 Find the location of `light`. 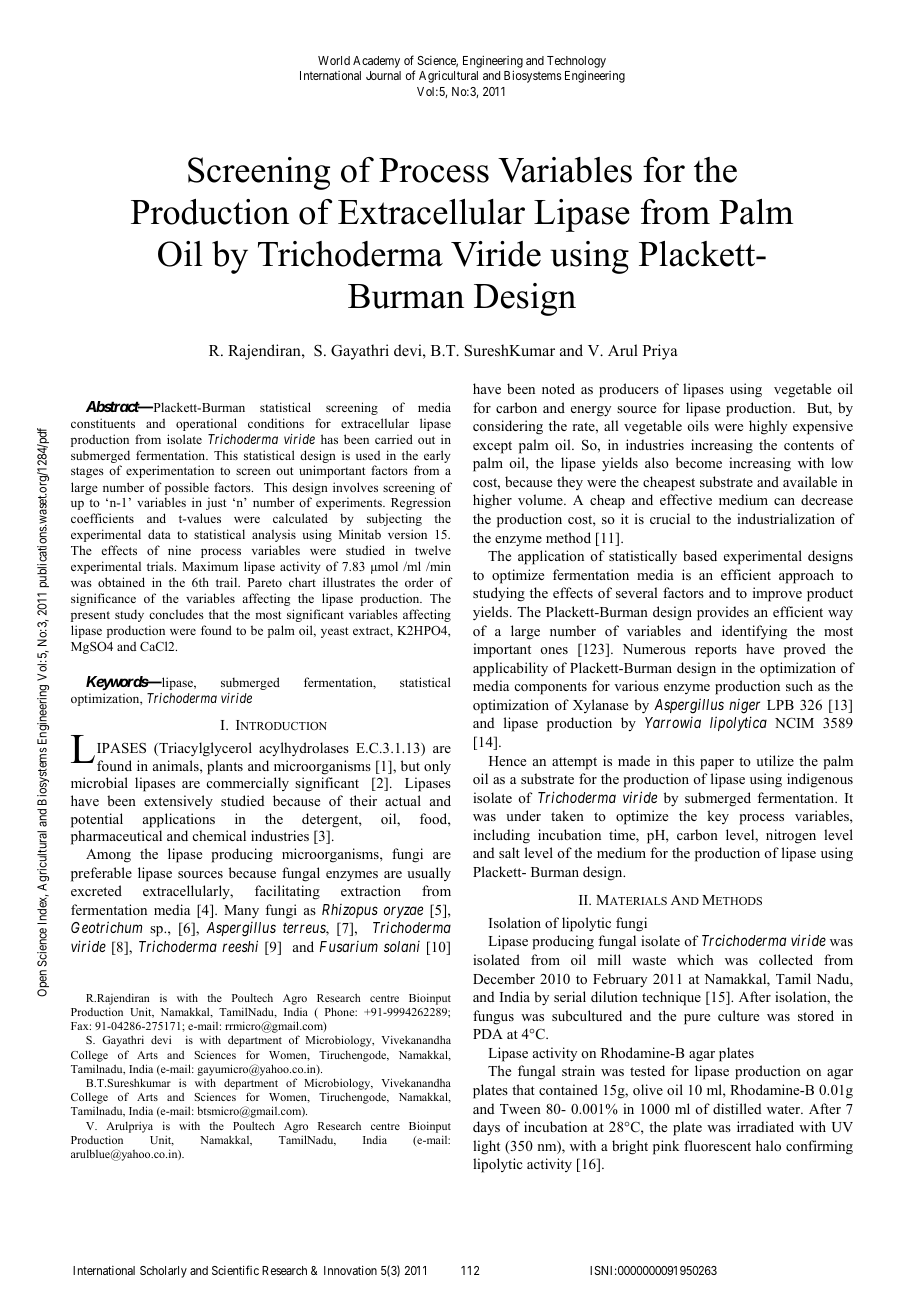

light is located at coordinates (486, 1147).
